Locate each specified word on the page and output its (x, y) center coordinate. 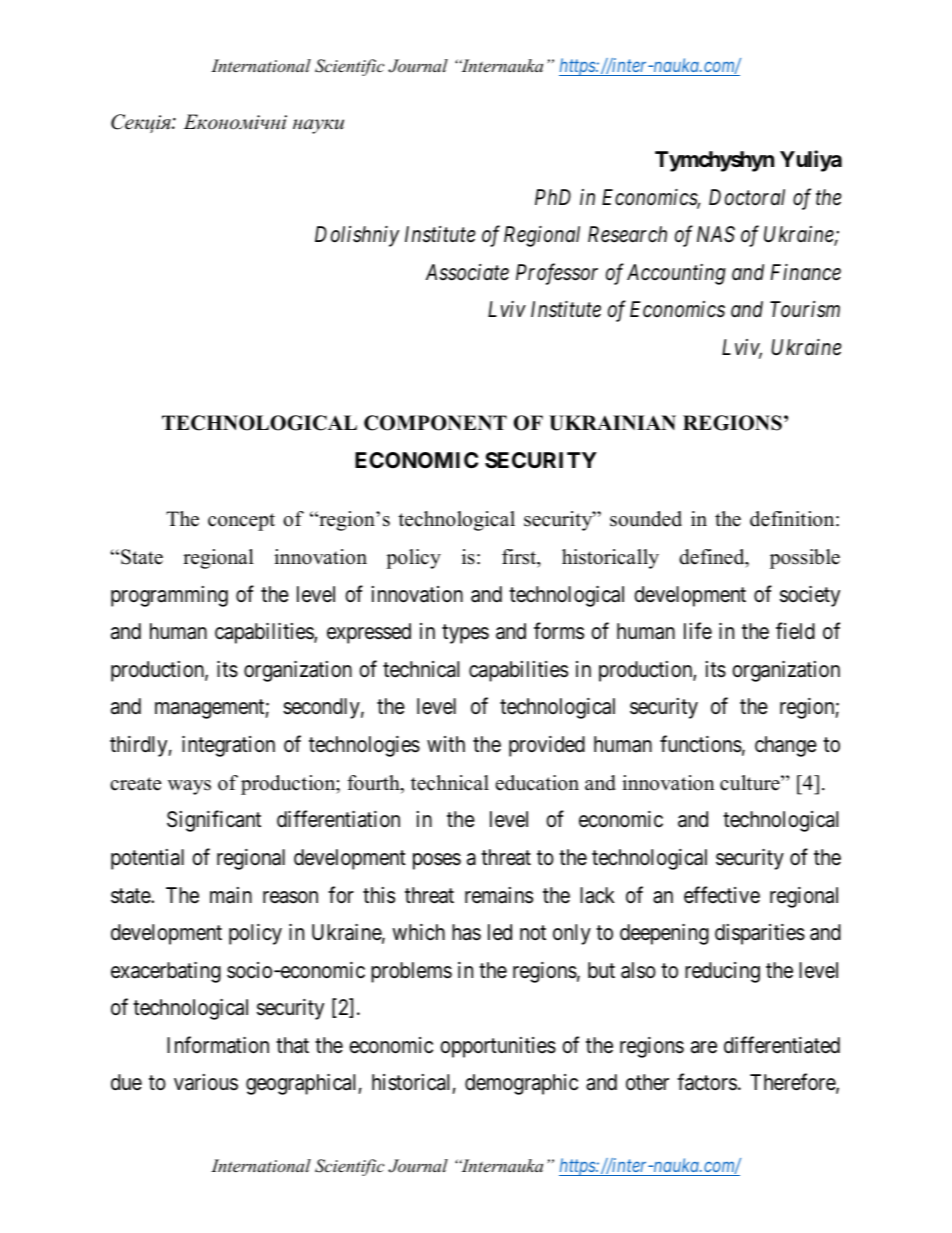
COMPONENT (435, 423)
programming (169, 596)
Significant (214, 821)
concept (241, 522)
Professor (557, 274)
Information (218, 1045)
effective (722, 895)
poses (437, 861)
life (698, 631)
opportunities (498, 1047)
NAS (716, 234)
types (465, 634)
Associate (467, 272)
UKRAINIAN (612, 423)
